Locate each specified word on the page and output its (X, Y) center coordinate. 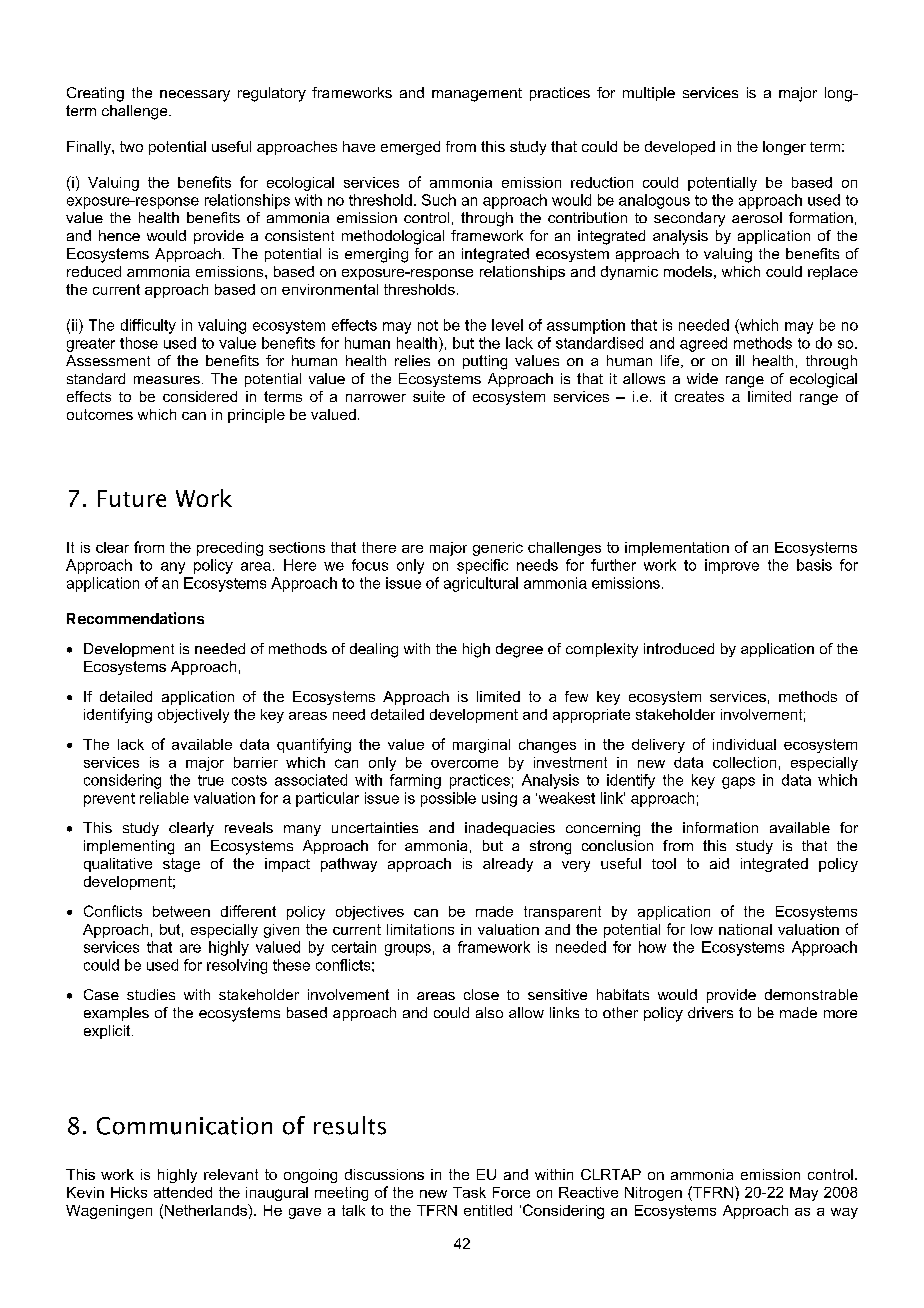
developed (680, 148)
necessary (195, 96)
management (477, 95)
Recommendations (135, 618)
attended (183, 1192)
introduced (679, 648)
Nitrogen (653, 1194)
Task (469, 1192)
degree (519, 650)
